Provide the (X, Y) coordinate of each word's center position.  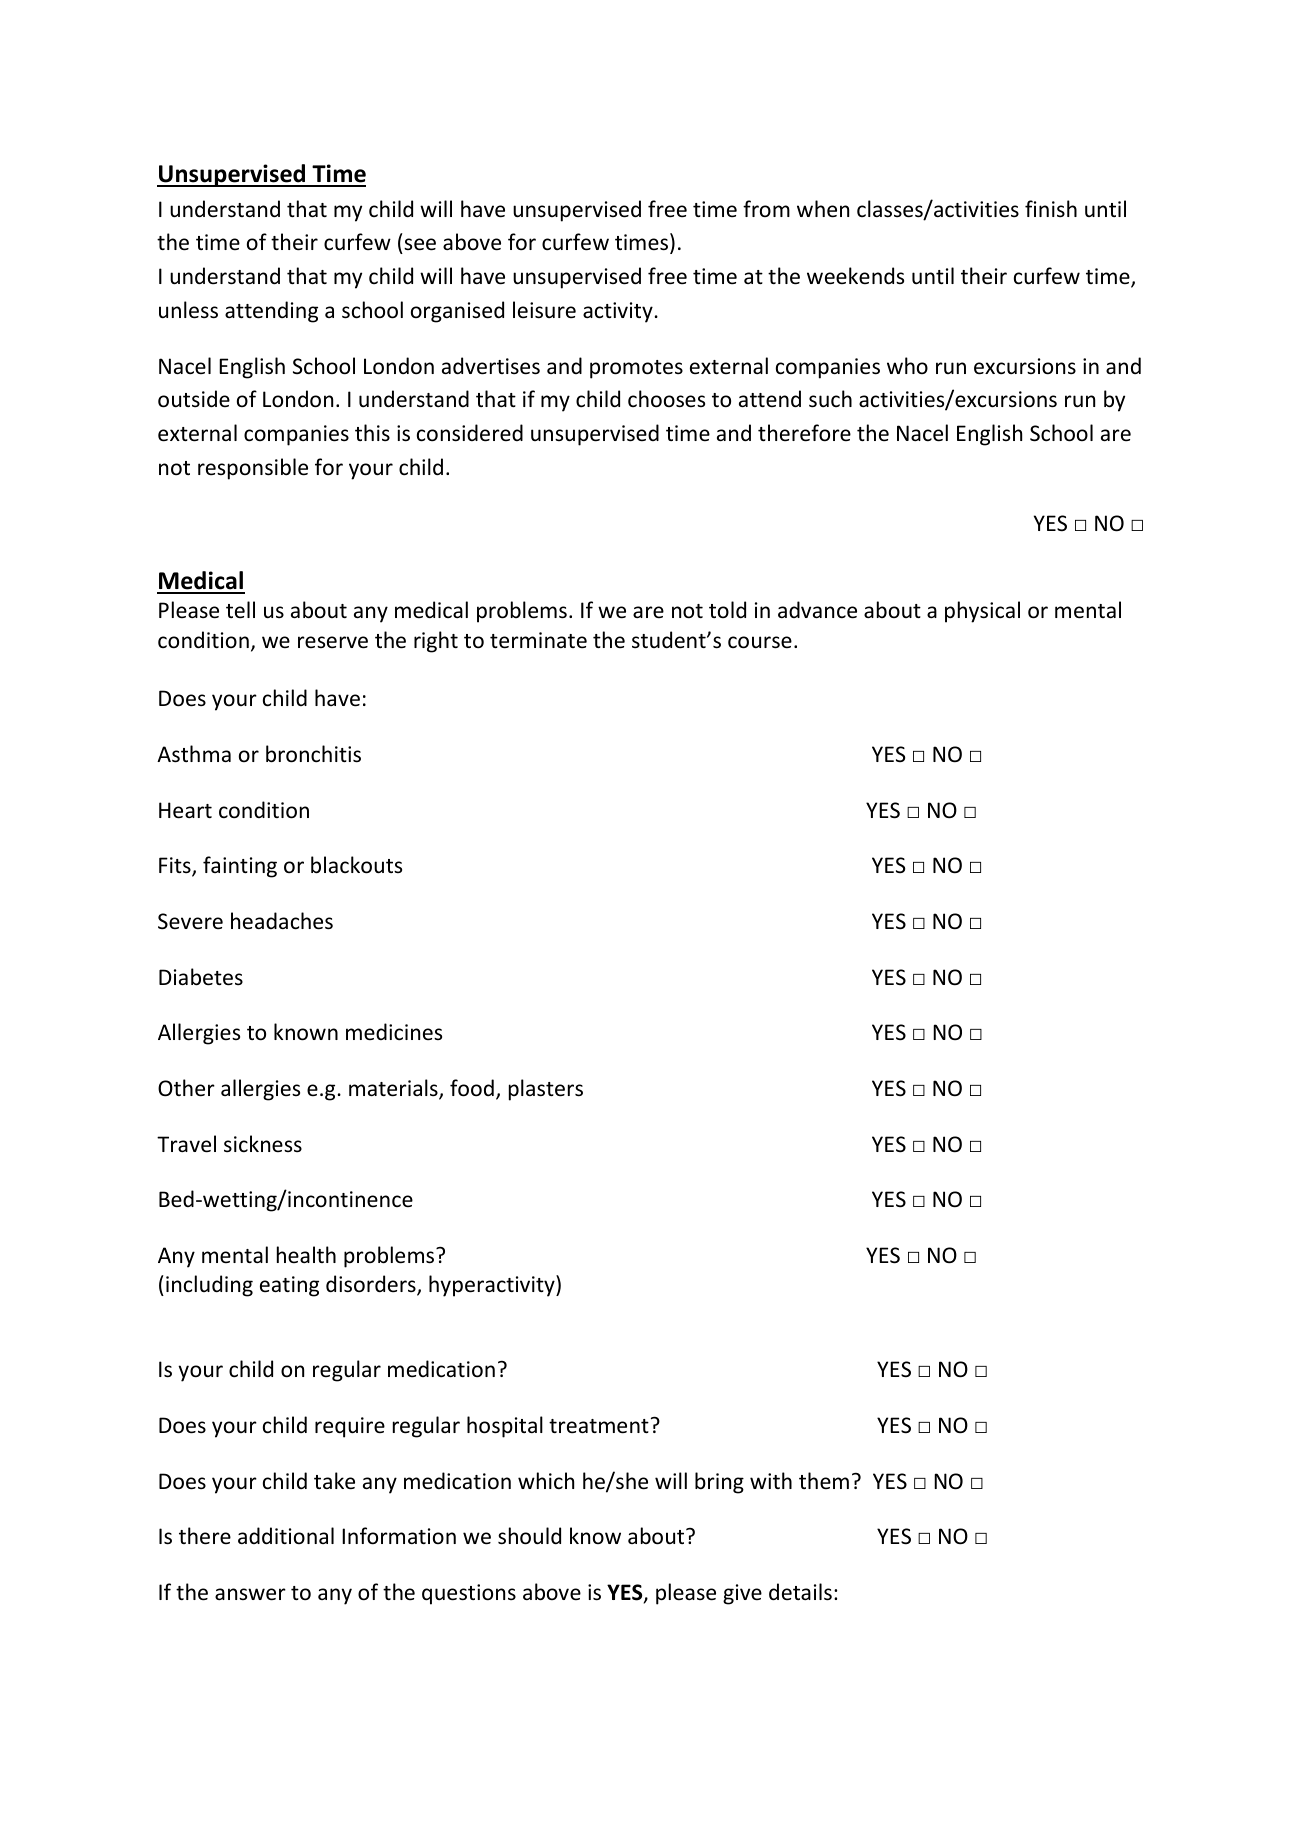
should (529, 1536)
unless (188, 310)
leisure (544, 310)
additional (286, 1535)
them (824, 1480)
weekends (855, 275)
